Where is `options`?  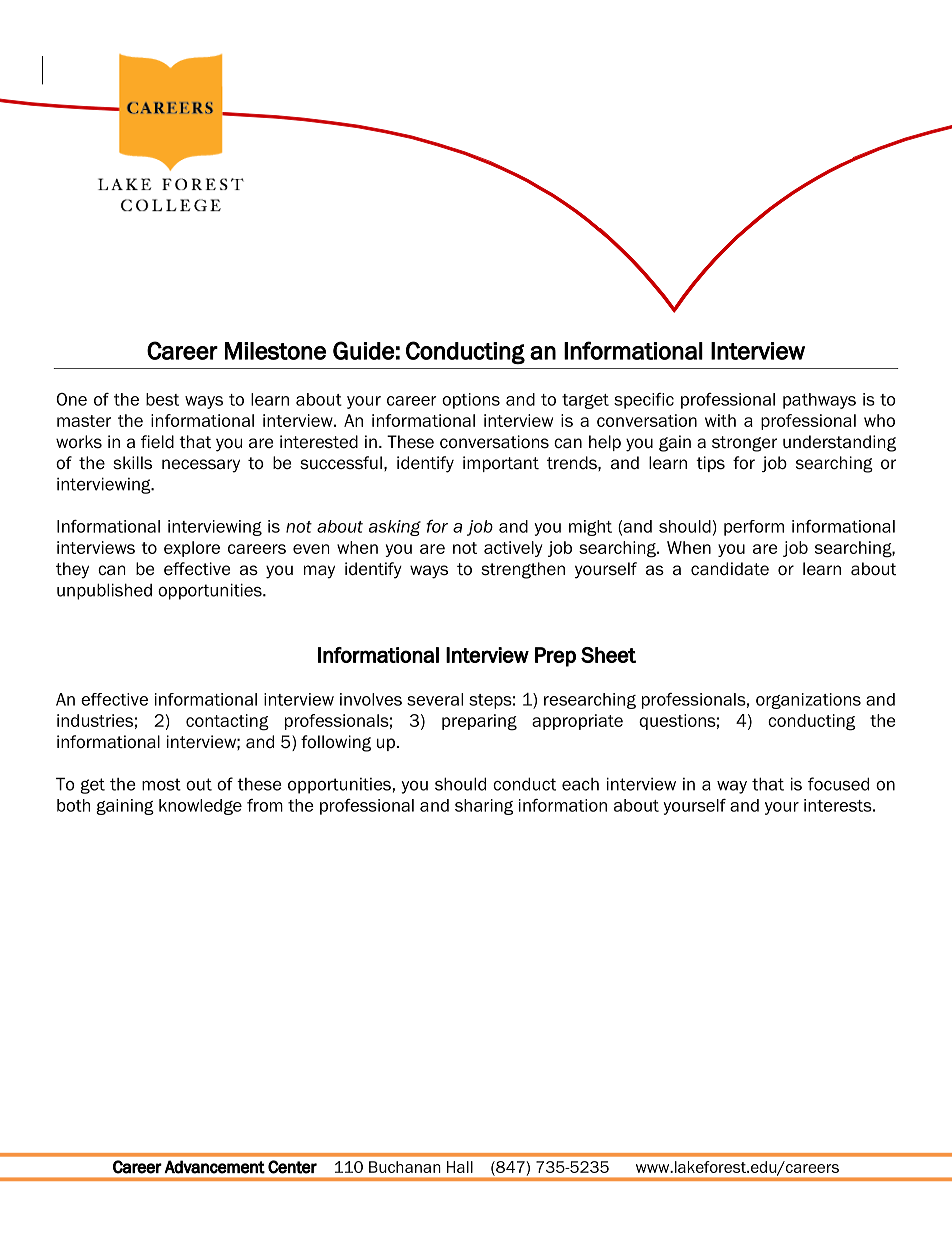
options is located at coordinates (471, 401).
